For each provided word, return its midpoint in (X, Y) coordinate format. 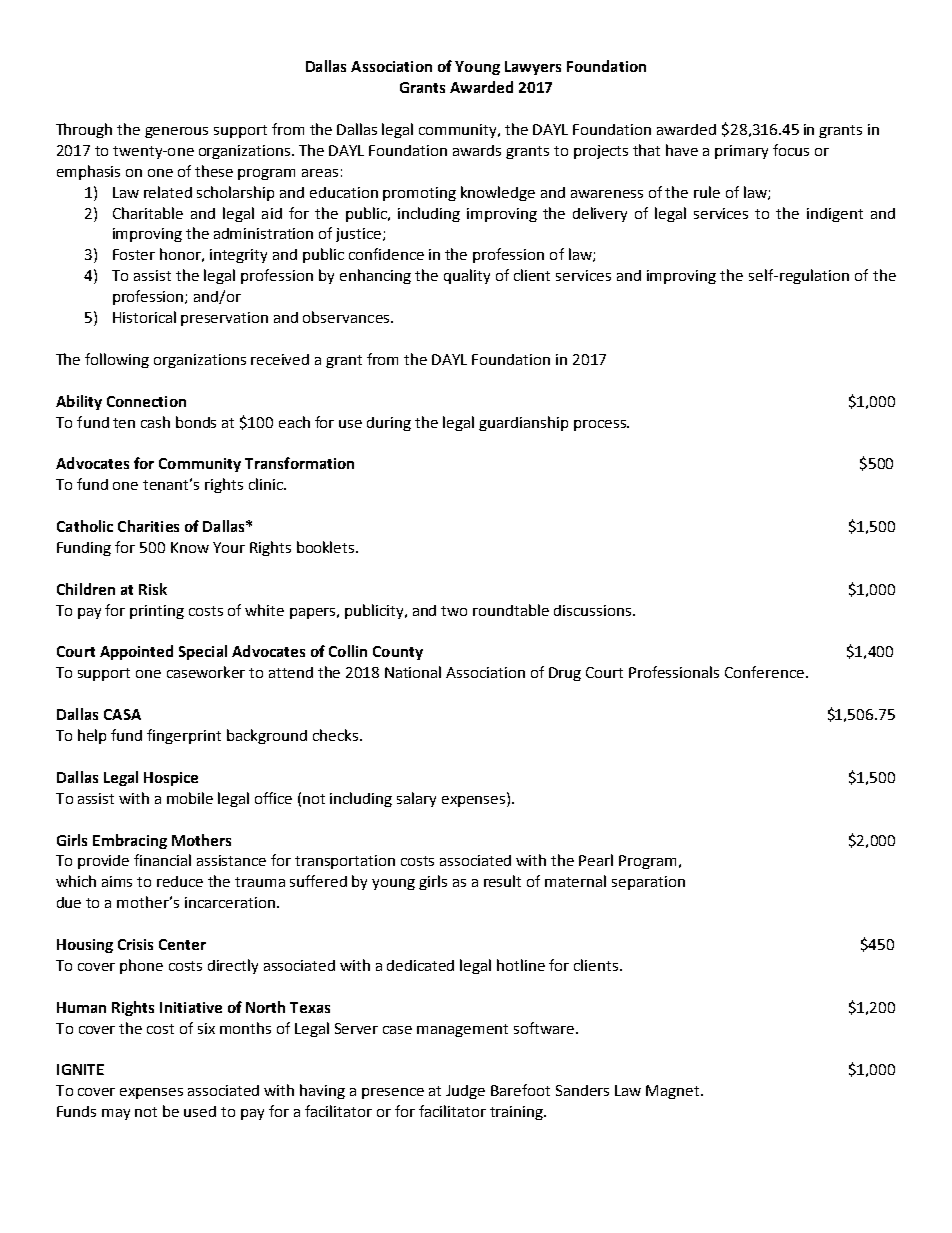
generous (176, 132)
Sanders (582, 1090)
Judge (465, 1092)
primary (741, 152)
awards (477, 150)
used (200, 1111)
